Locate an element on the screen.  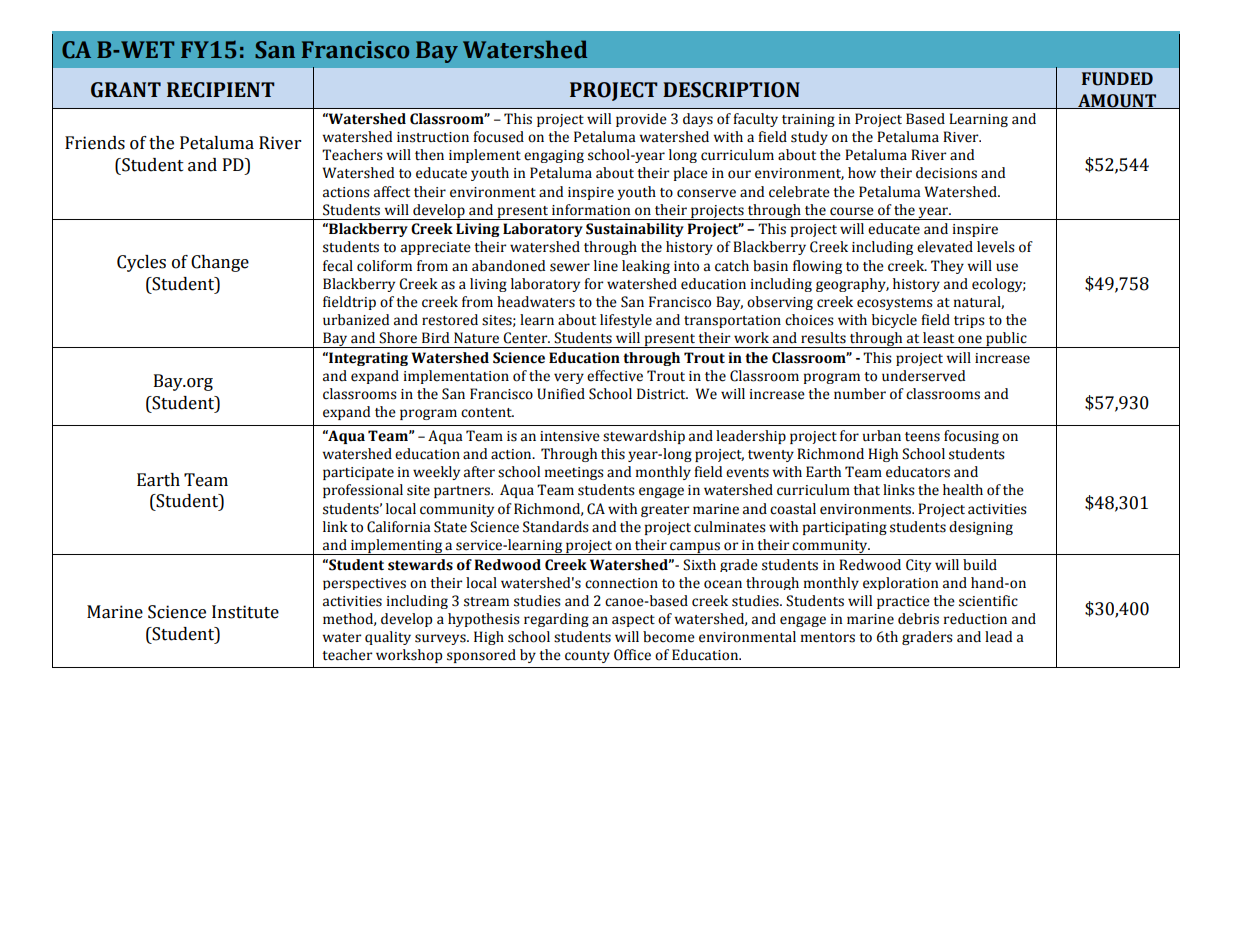
participate is located at coordinates (358, 473).
